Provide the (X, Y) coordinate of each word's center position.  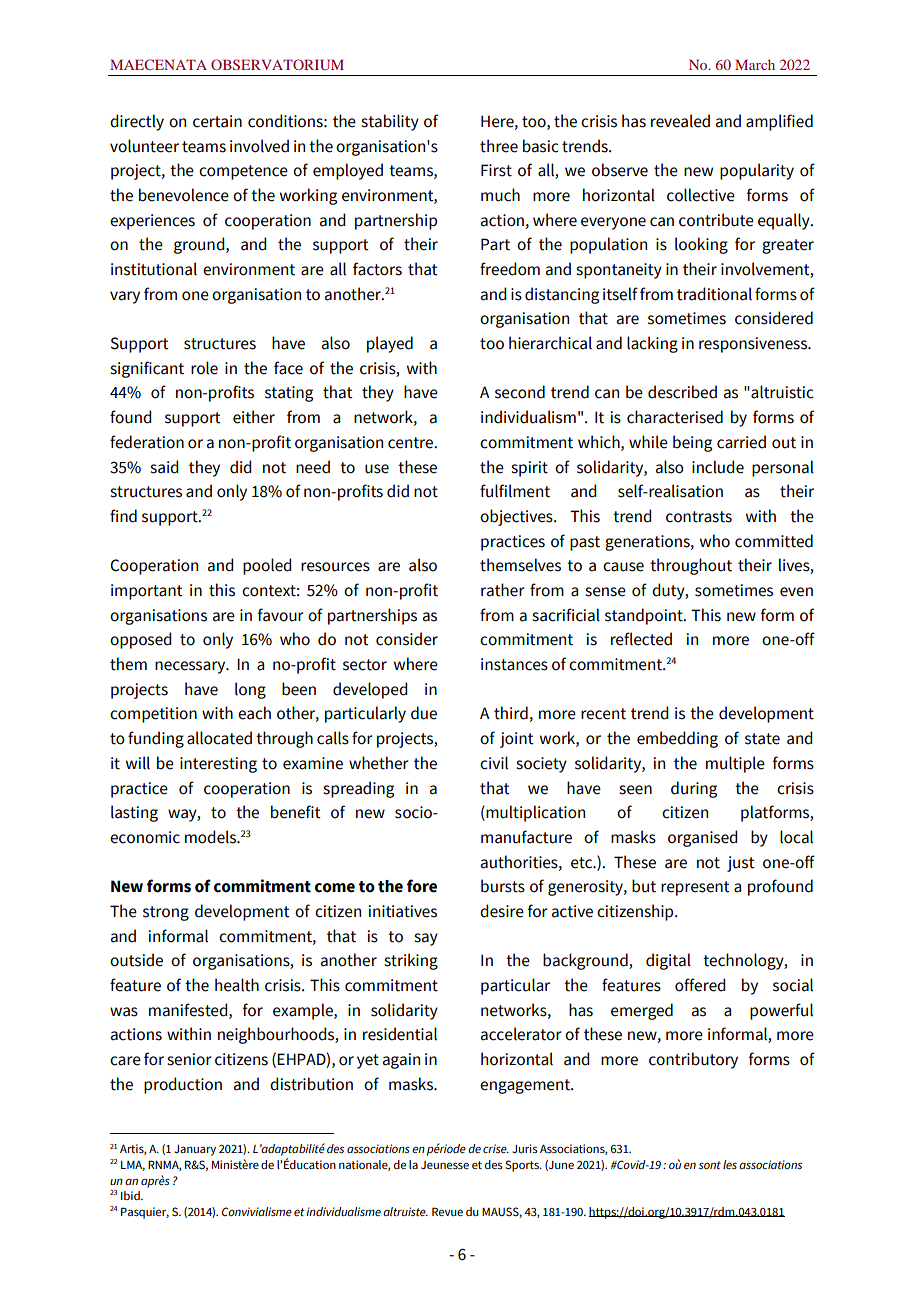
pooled (267, 566)
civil (494, 763)
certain (217, 121)
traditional (714, 294)
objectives (517, 517)
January (195, 1150)
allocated (219, 738)
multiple (735, 764)
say (426, 939)
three (499, 146)
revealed (680, 121)
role (204, 368)
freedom (510, 269)
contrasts (699, 517)
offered (700, 985)
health (237, 985)
